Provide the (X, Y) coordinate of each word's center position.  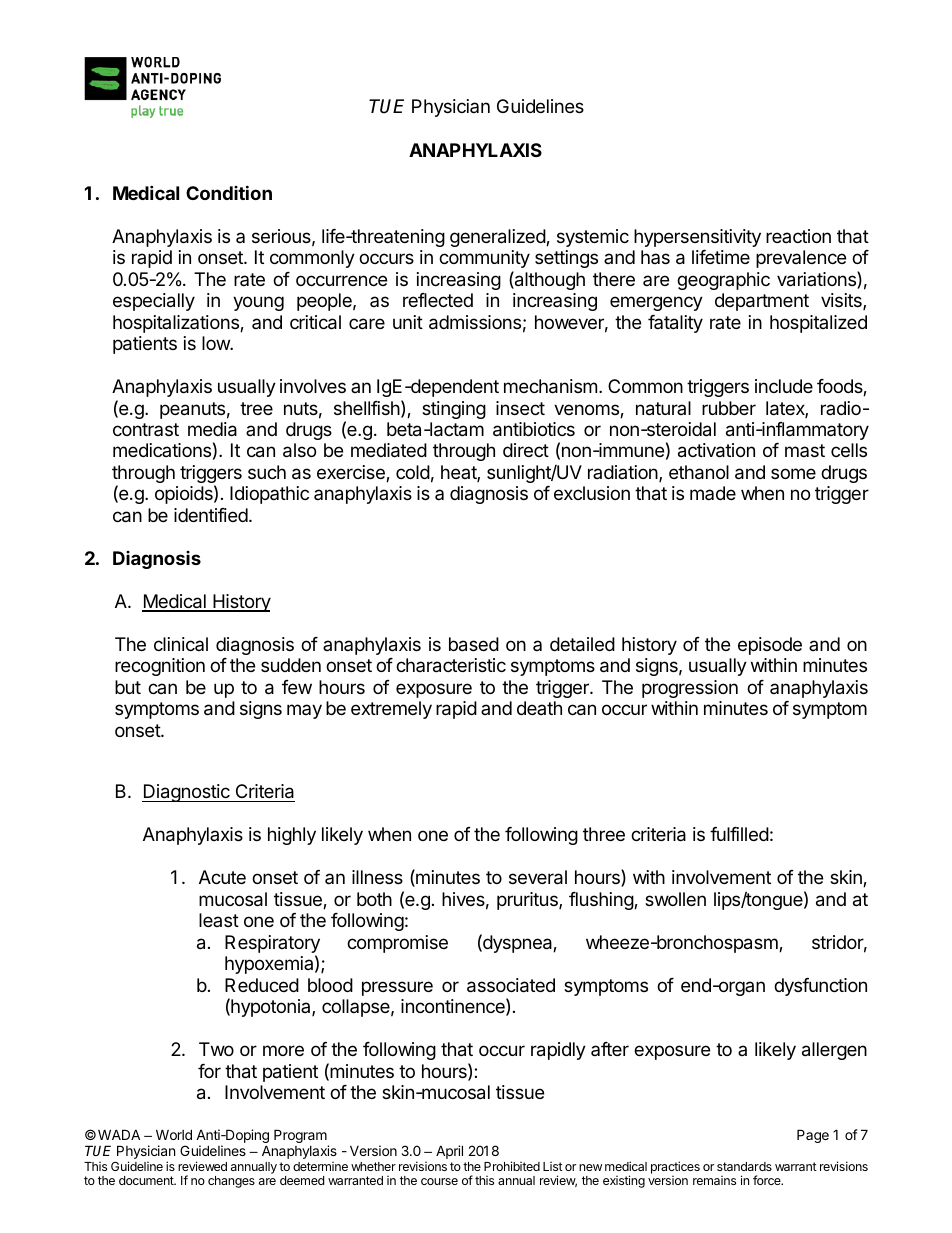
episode (770, 646)
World (174, 1134)
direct (526, 450)
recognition (160, 667)
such (267, 472)
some (793, 473)
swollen (675, 899)
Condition (229, 192)
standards (744, 1166)
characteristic (451, 665)
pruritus (528, 901)
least (219, 920)
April (449, 1152)
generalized (498, 238)
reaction (798, 236)
